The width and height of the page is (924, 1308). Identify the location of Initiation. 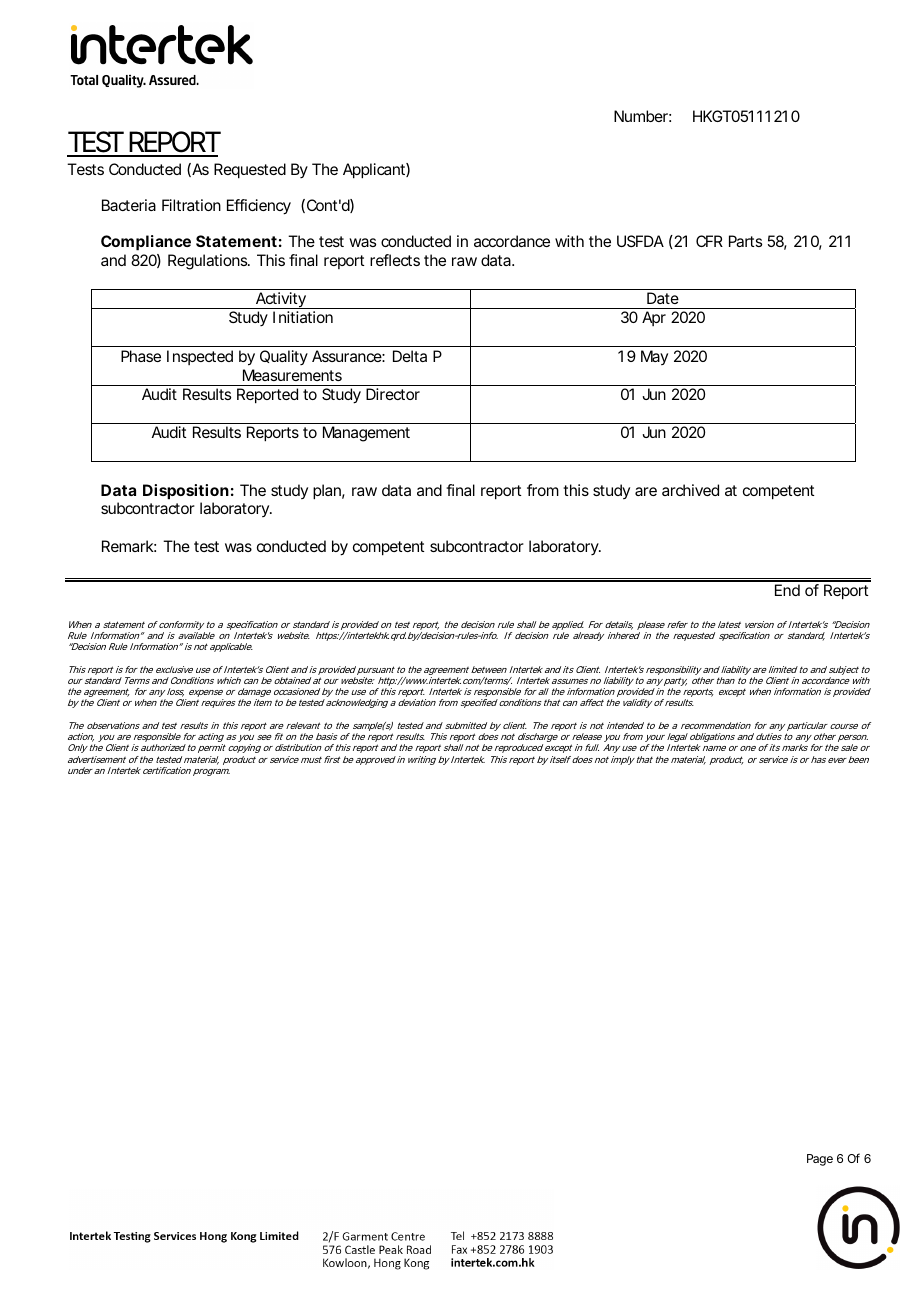
(303, 317).
